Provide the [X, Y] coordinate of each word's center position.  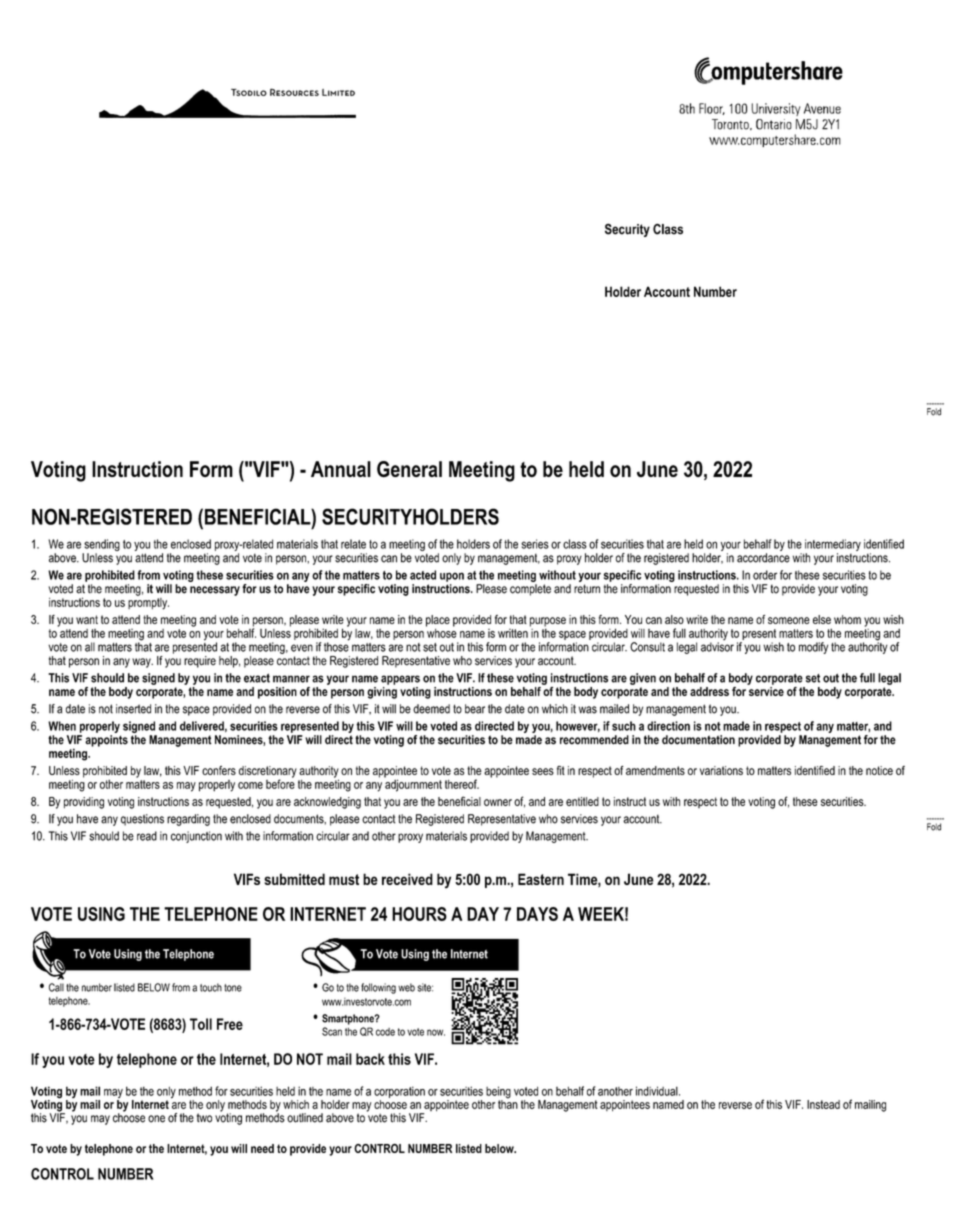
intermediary [832, 546]
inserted [133, 709]
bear [475, 709]
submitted [294, 879]
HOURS [419, 914]
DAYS [537, 914]
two [204, 1118]
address [709, 691]
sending [101, 546]
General [409, 469]
